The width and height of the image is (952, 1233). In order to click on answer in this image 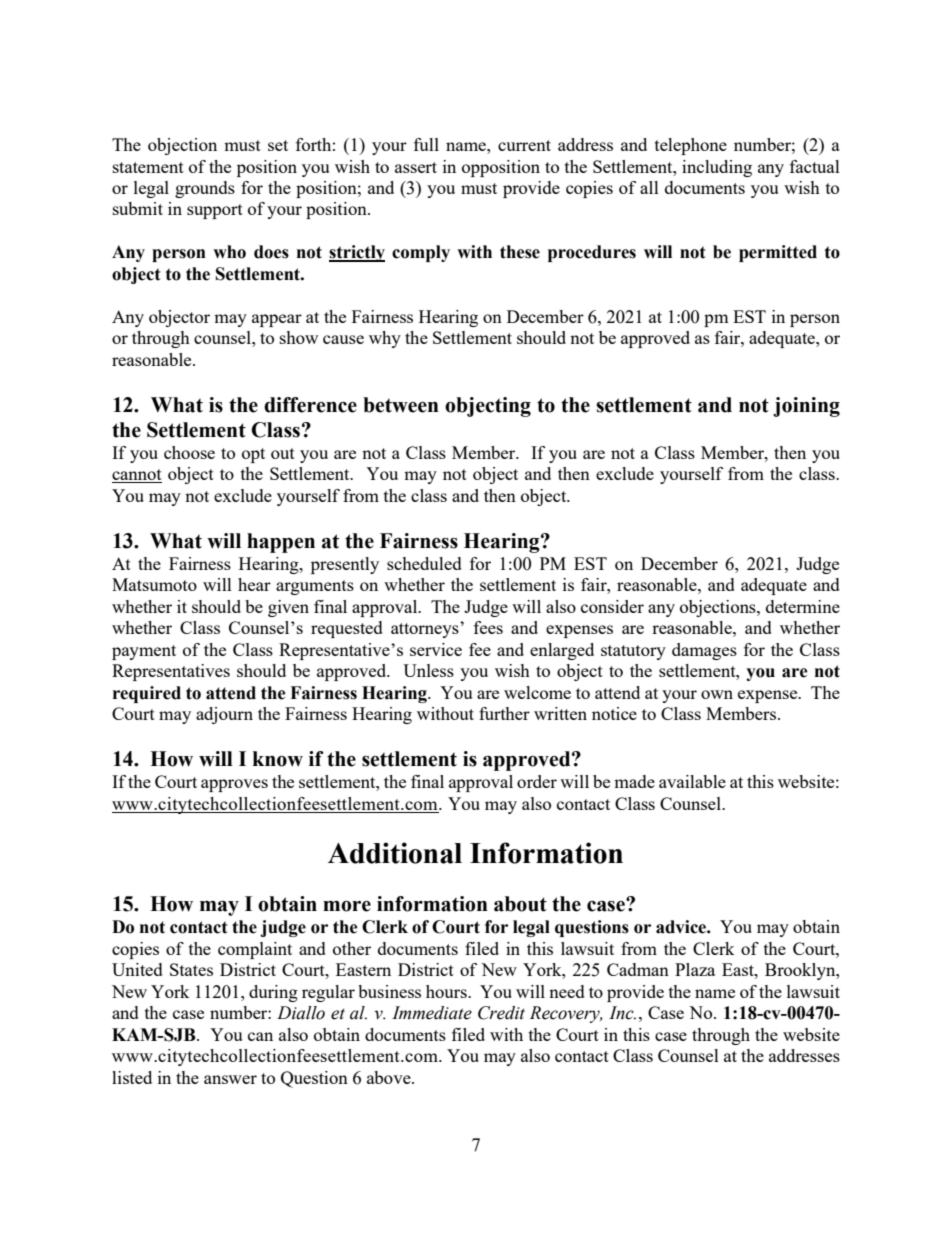, I will do `click(230, 1079)`.
